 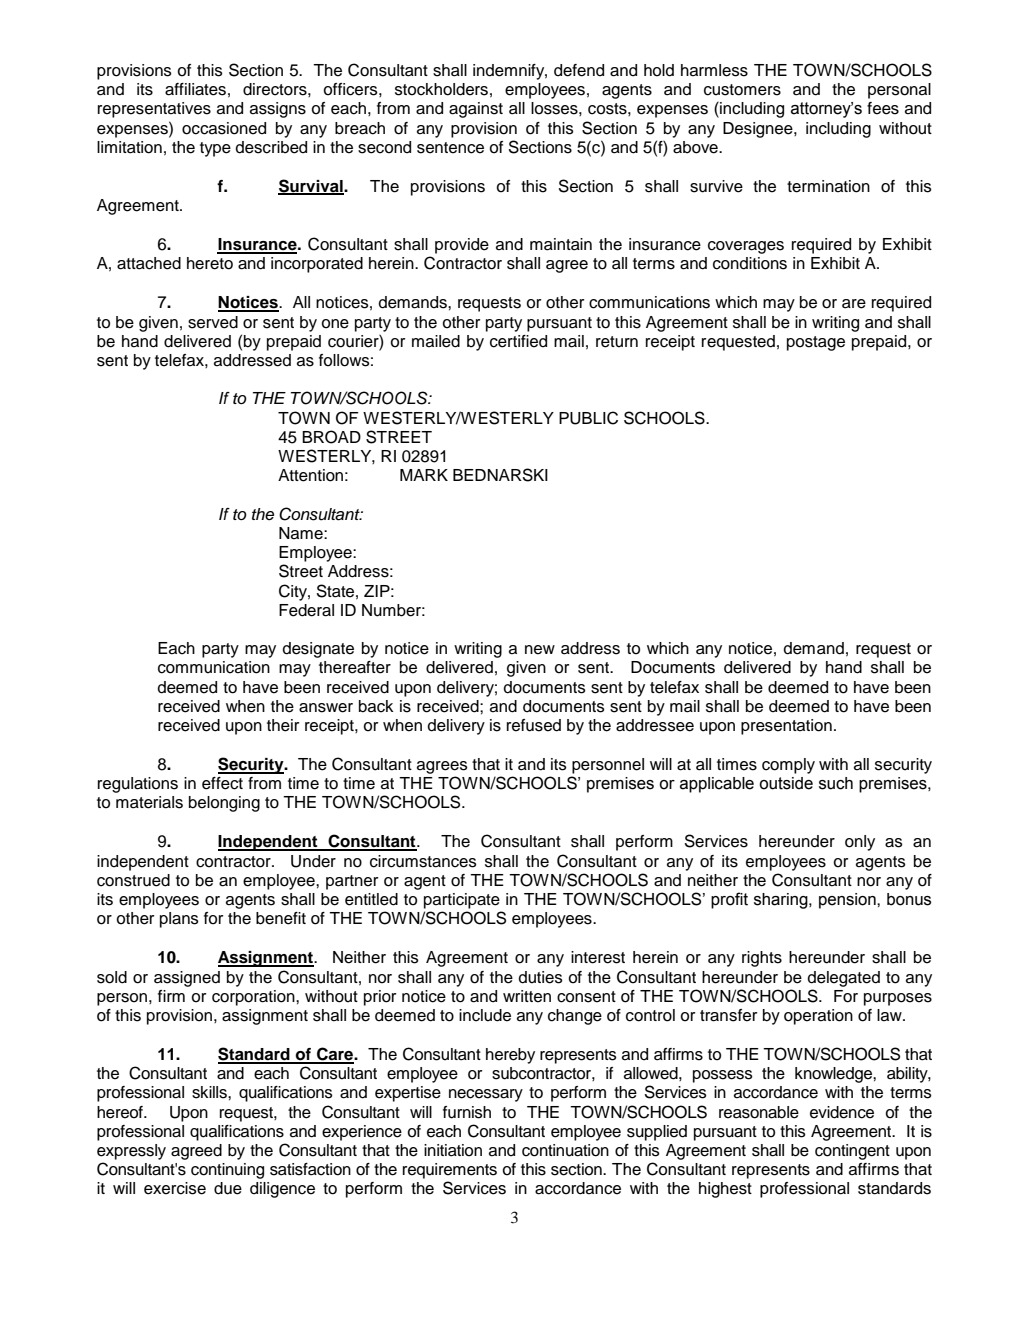 What do you see at coordinates (852, 1152) in the document?
I see `contingent` at bounding box center [852, 1152].
